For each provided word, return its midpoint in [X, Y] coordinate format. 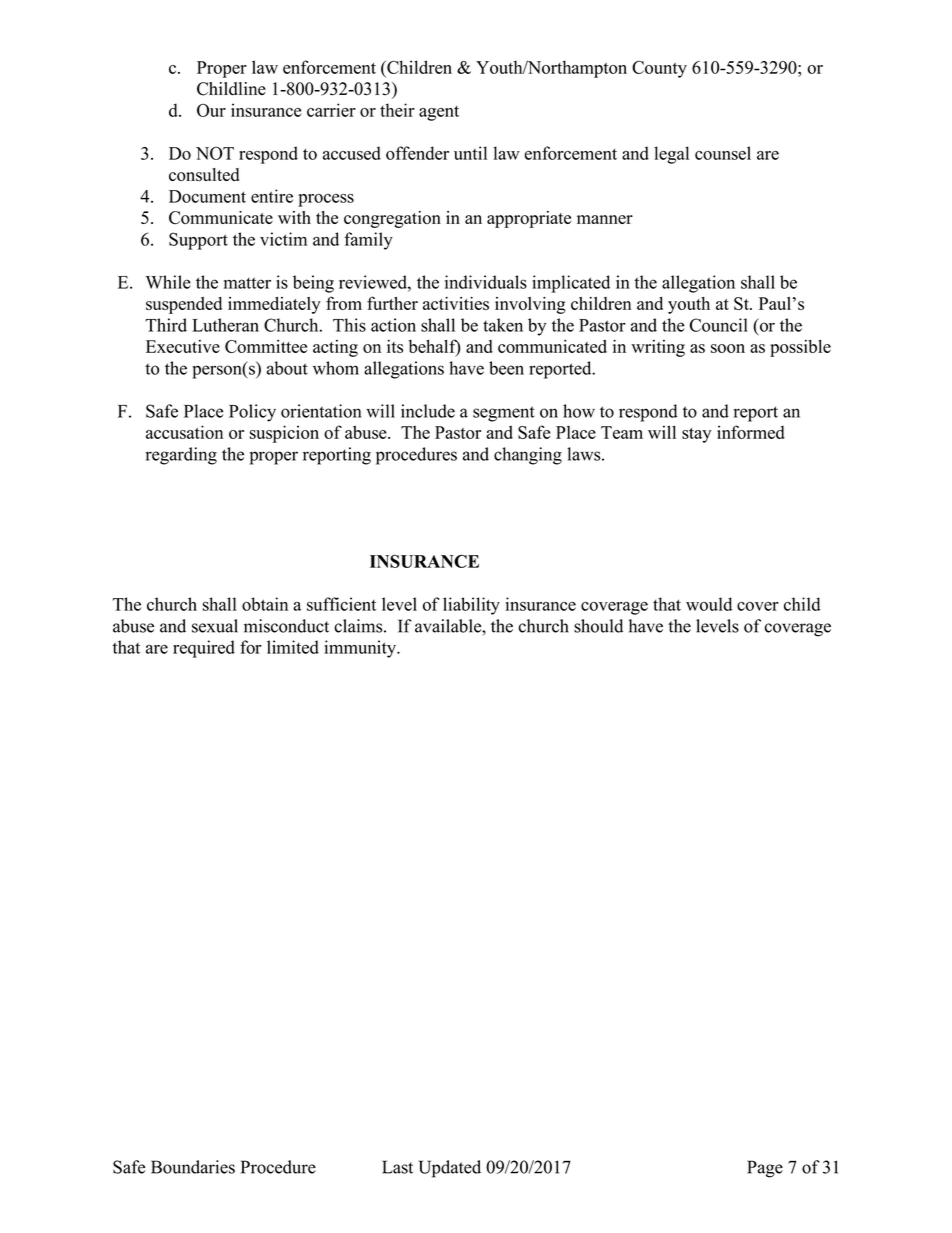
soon [728, 348]
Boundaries [193, 1167]
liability [471, 606]
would [709, 604]
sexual [215, 626]
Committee [266, 346]
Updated [450, 1169]
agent [439, 113]
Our [211, 110]
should [598, 626]
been [506, 368]
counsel [723, 153]
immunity [361, 649]
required [204, 649]
